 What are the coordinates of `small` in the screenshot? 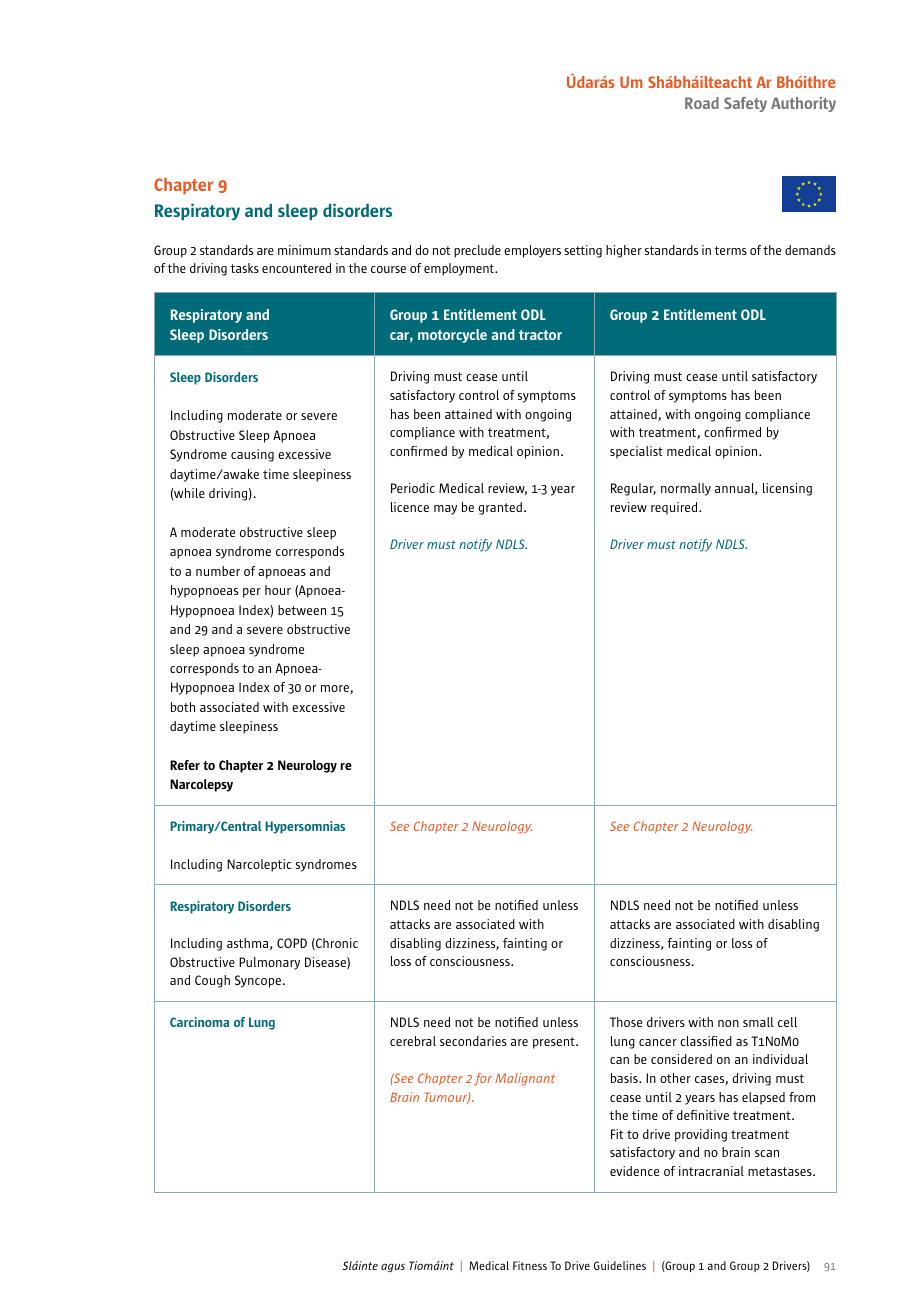 It's located at (758, 1022).
